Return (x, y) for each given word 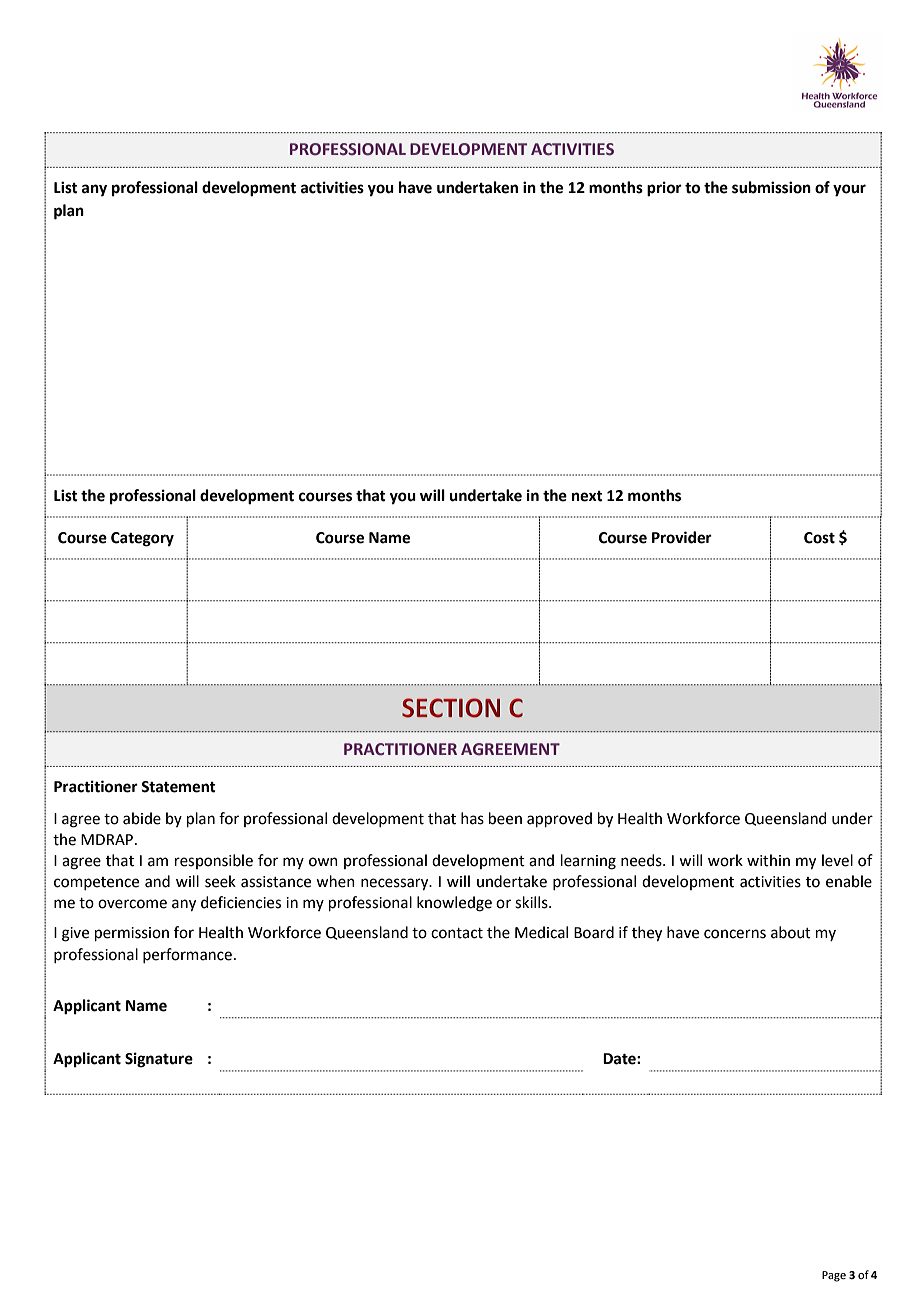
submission (771, 187)
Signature (159, 1060)
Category (142, 539)
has (472, 818)
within (768, 860)
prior (664, 189)
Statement (178, 787)
